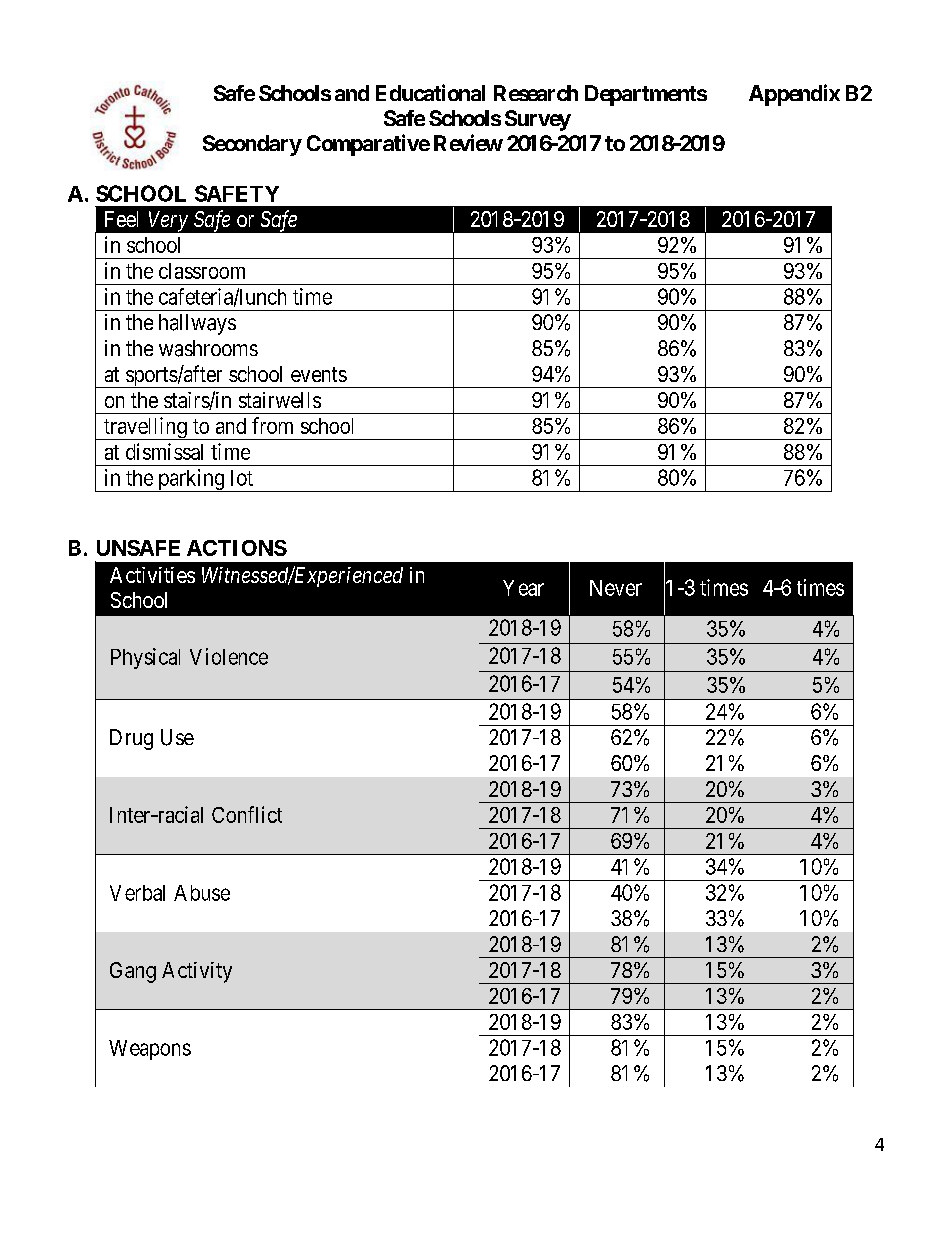  What do you see at coordinates (319, 374) in the screenshot?
I see `events` at bounding box center [319, 374].
